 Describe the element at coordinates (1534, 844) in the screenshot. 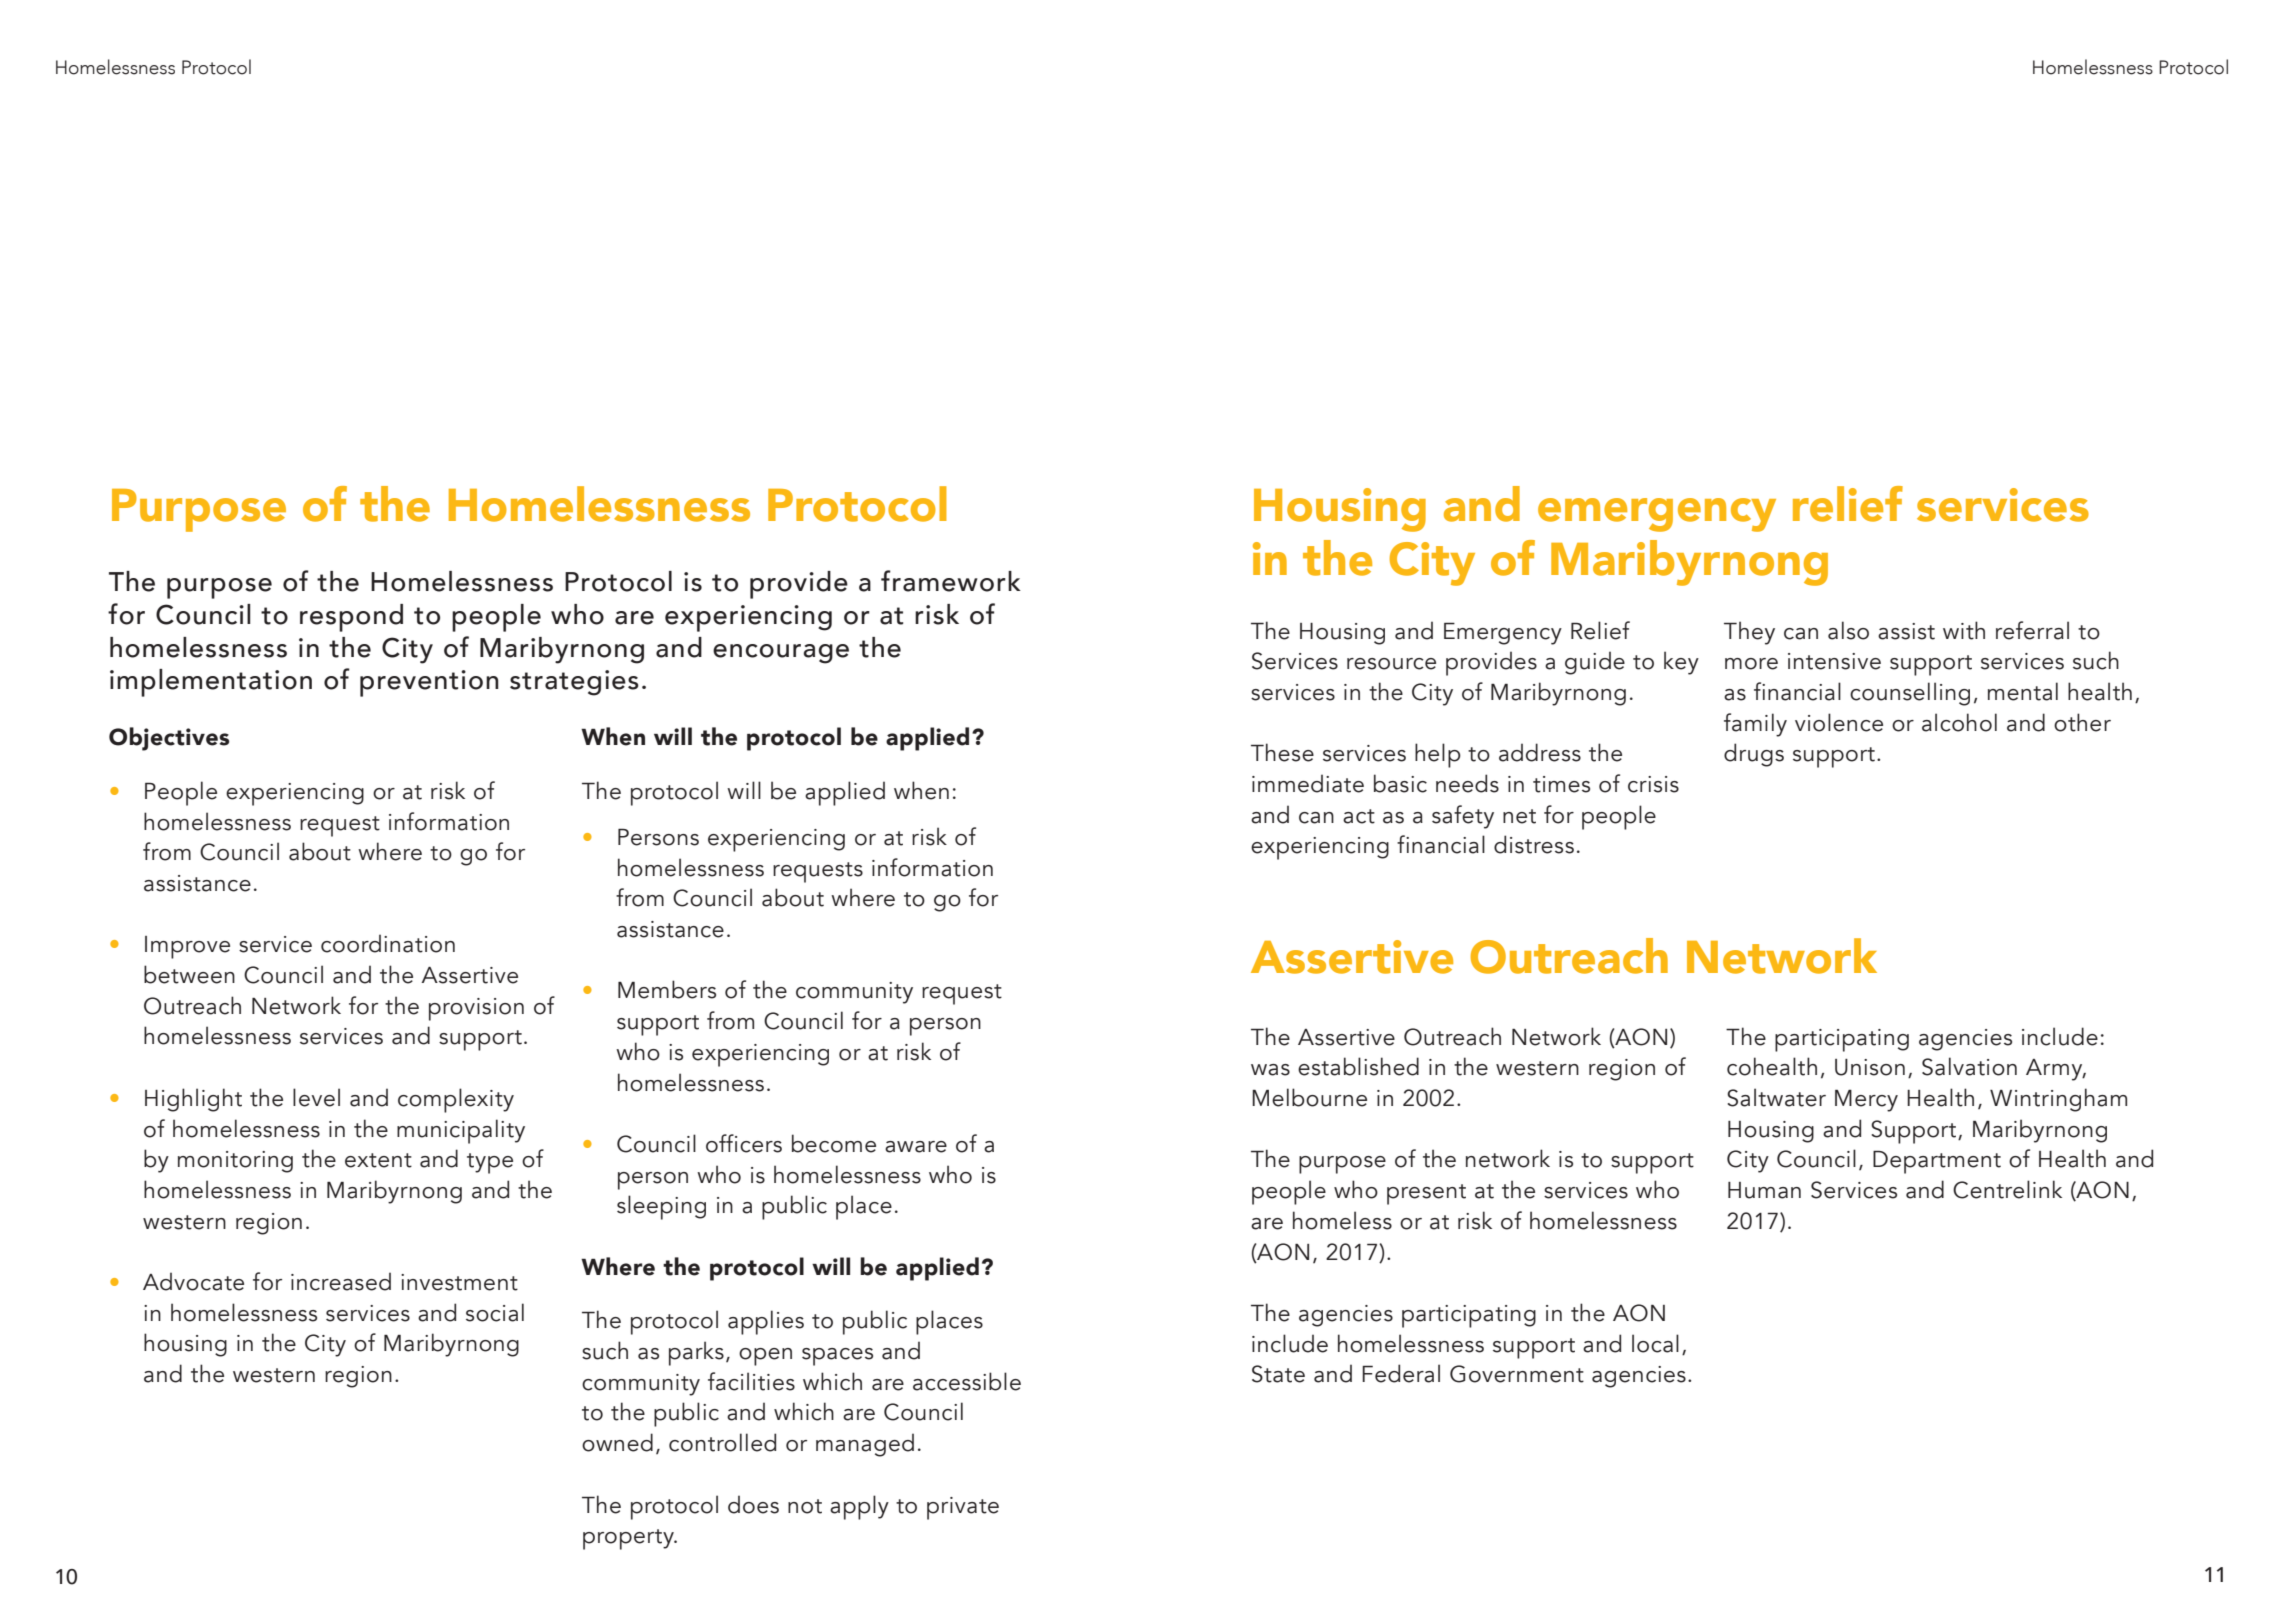

I see `distress` at that location.
